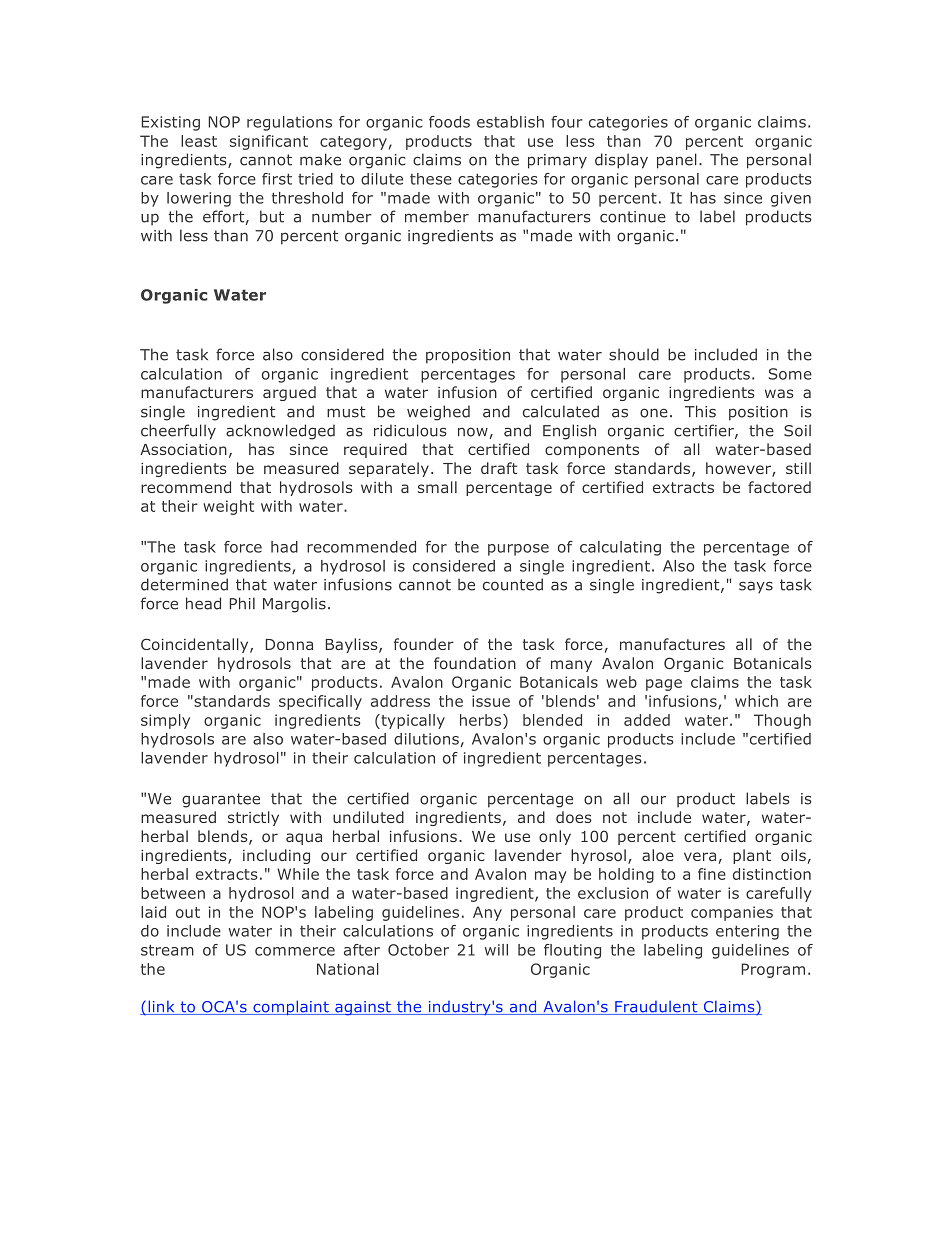 Image resolution: width=952 pixels, height=1233 pixels. What do you see at coordinates (291, 1008) in the screenshot?
I see `complaint` at bounding box center [291, 1008].
